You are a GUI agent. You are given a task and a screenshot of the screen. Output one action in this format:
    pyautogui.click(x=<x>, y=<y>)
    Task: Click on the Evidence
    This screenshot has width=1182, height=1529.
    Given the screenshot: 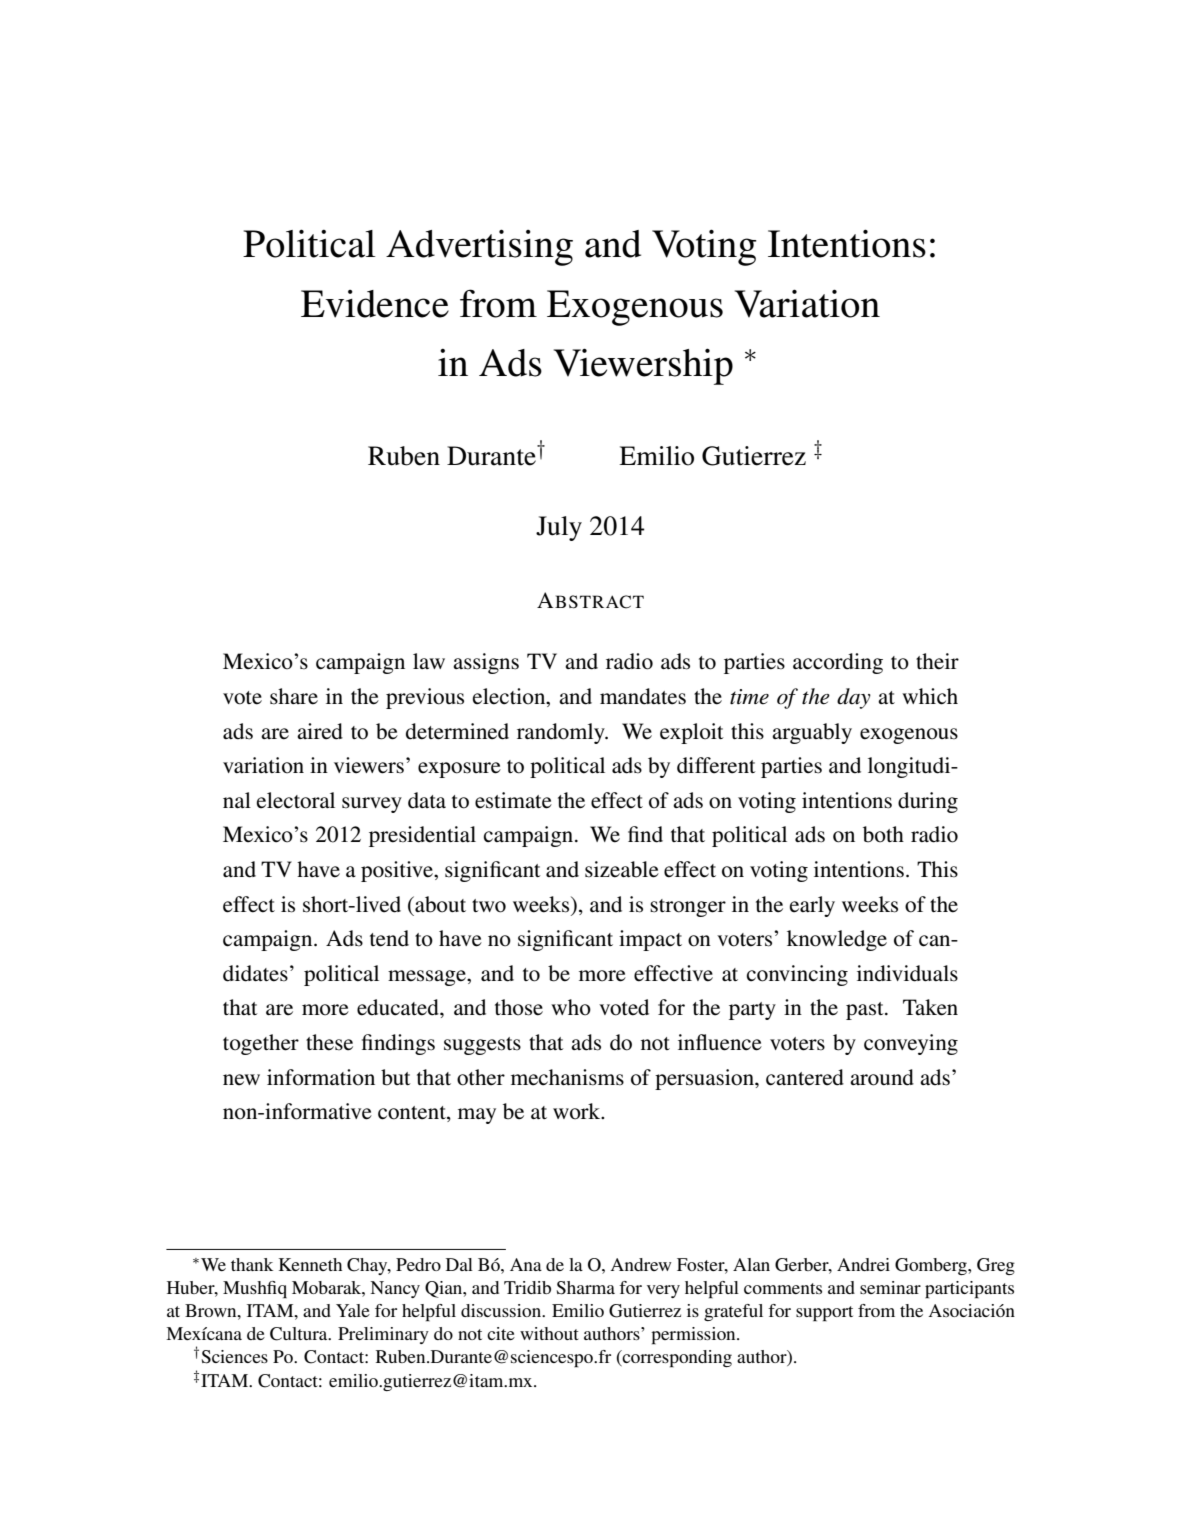 What is the action you would take?
    pyautogui.click(x=375, y=304)
